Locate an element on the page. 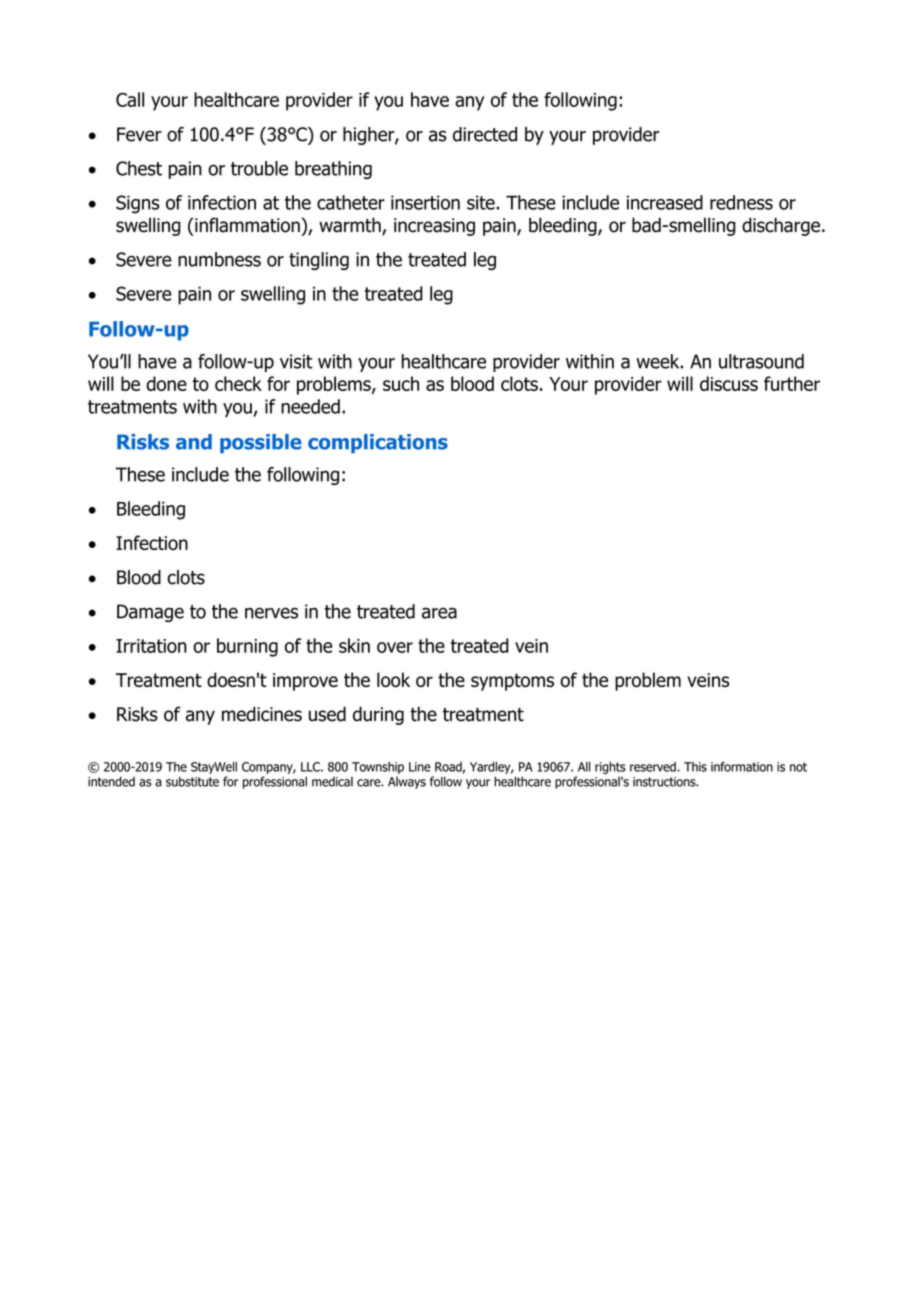 The width and height of the page is (924, 1308). redness is located at coordinates (741, 202).
